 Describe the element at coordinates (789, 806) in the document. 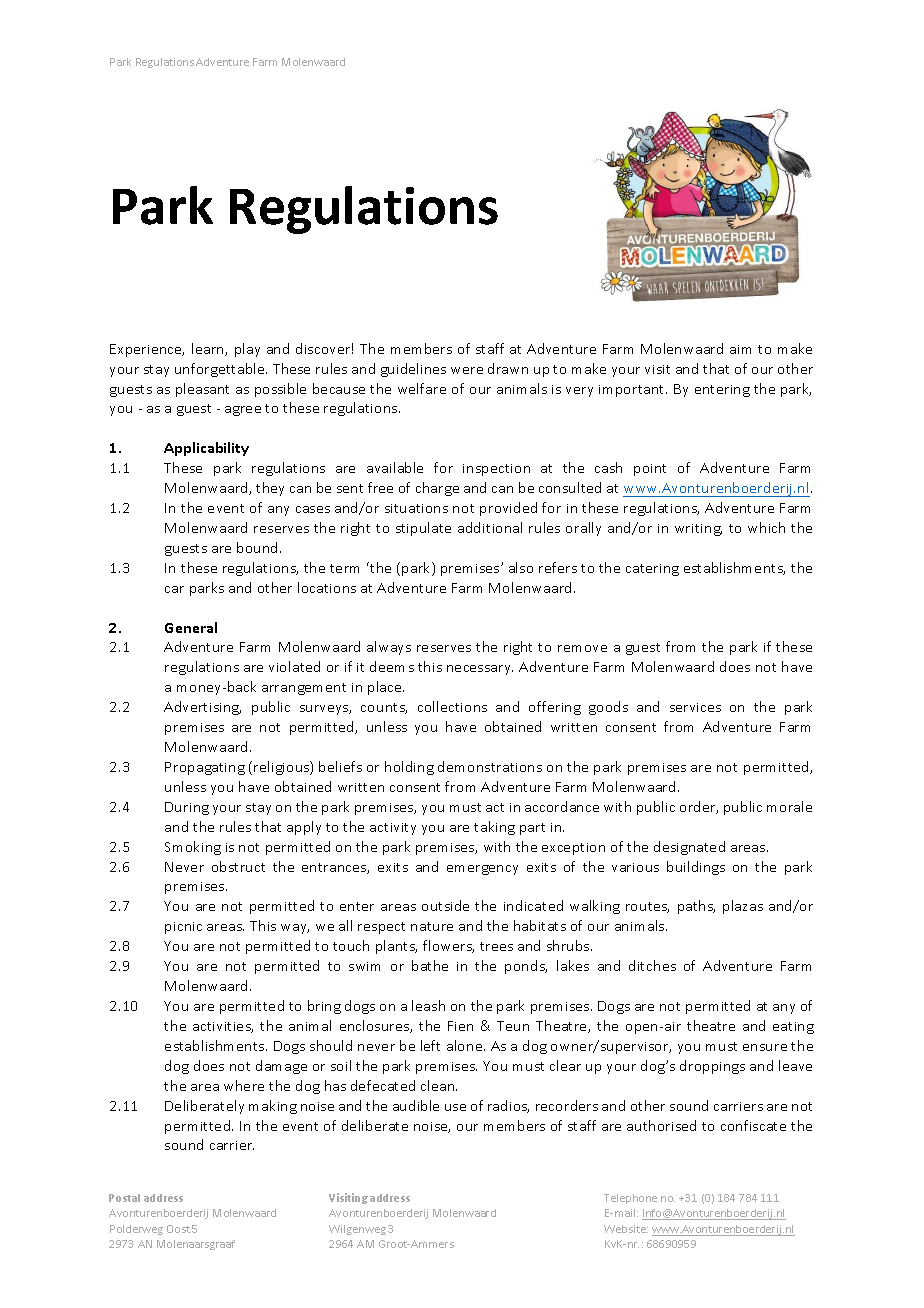

I see `morale` at that location.
